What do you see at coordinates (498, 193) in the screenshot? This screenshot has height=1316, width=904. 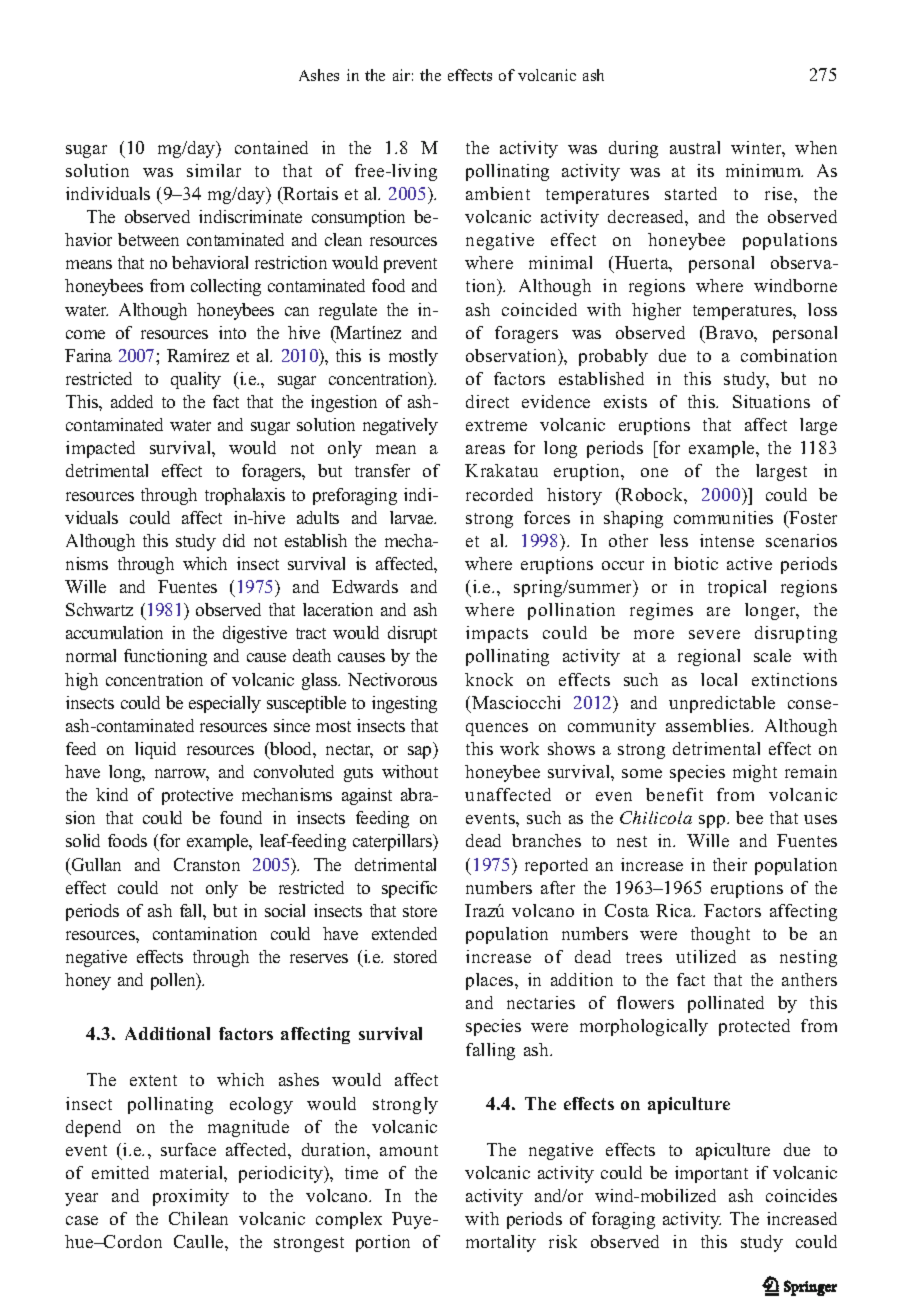 I see `ambient` at bounding box center [498, 193].
